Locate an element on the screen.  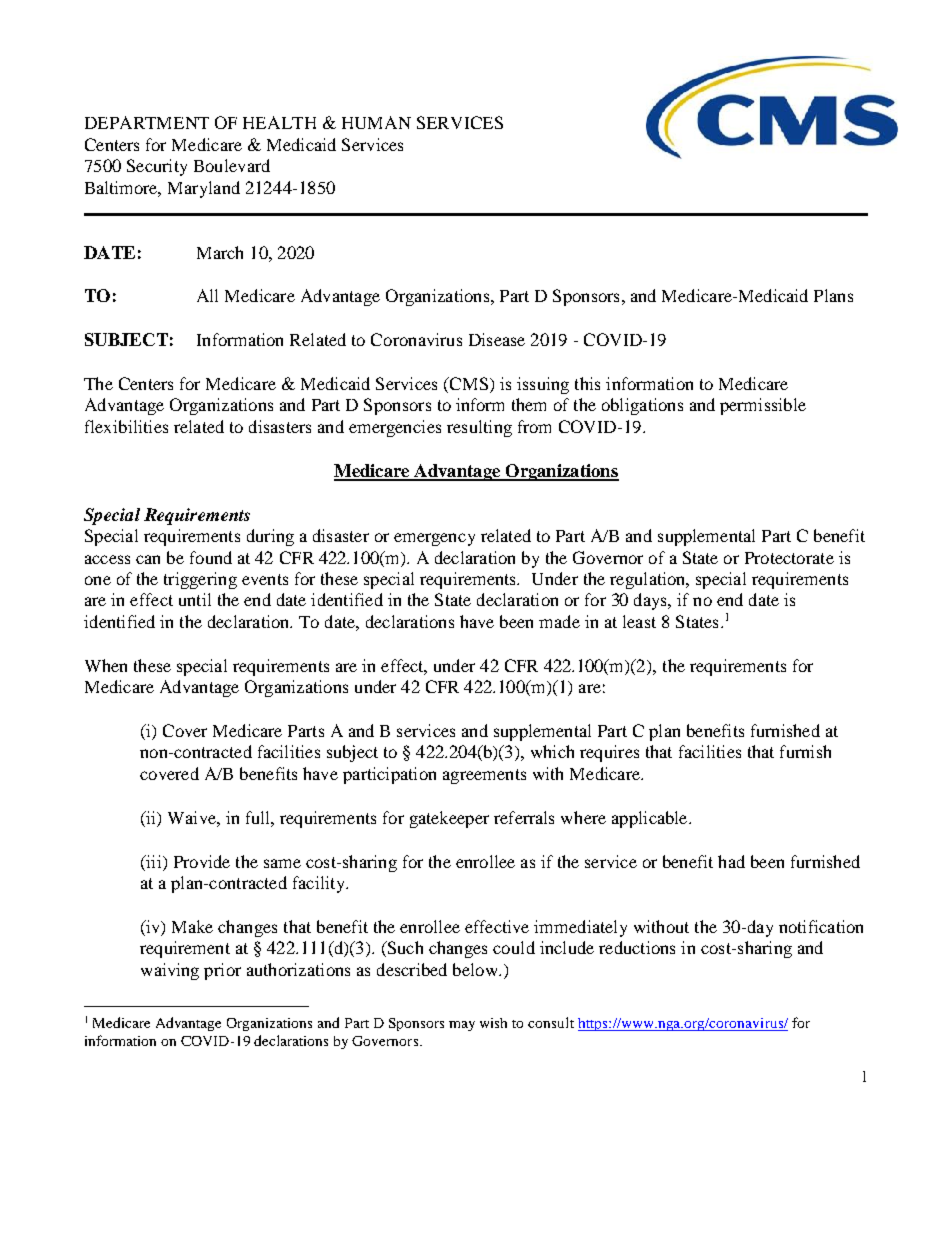
during is located at coordinates (270, 537).
